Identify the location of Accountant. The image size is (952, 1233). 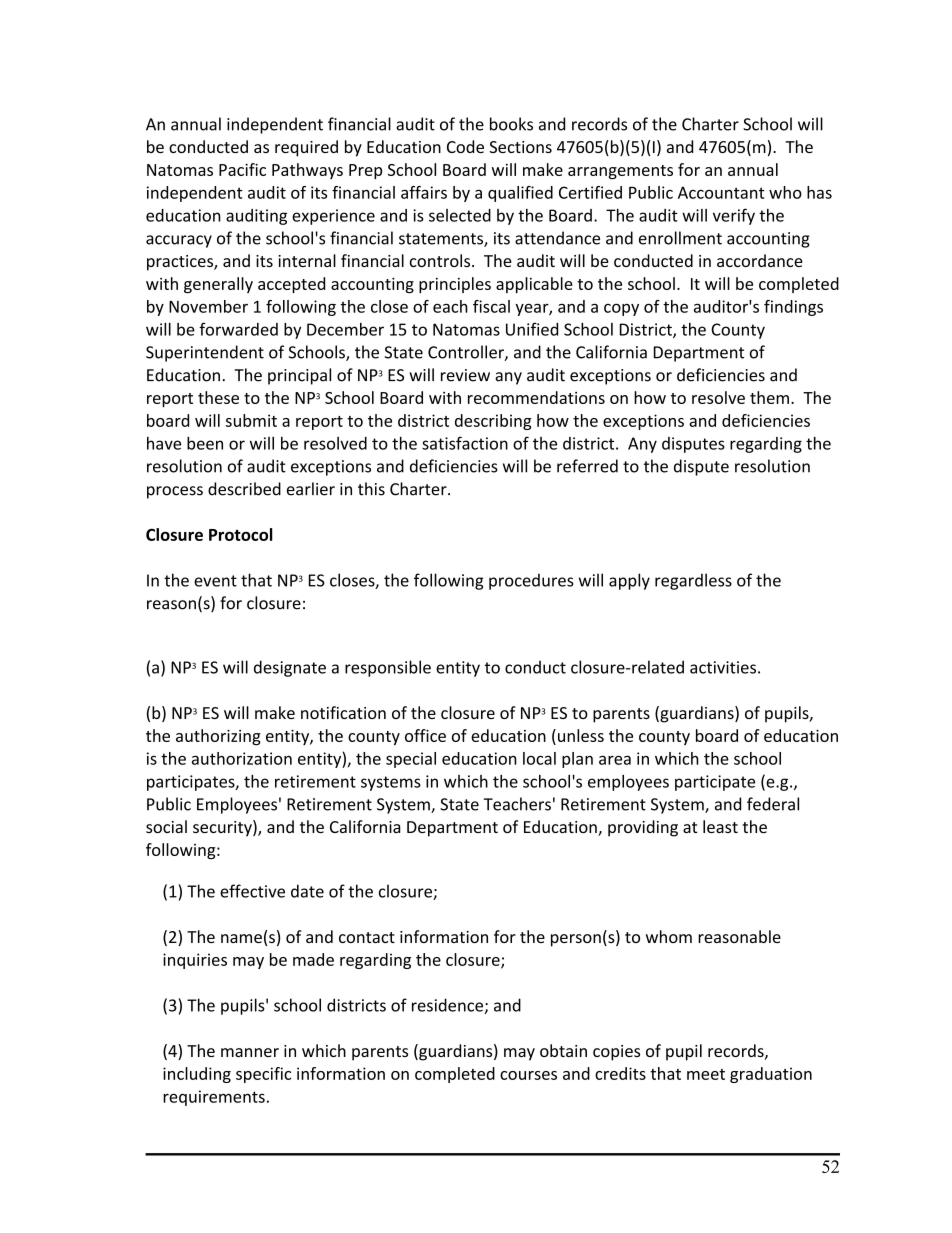
(721, 192).
